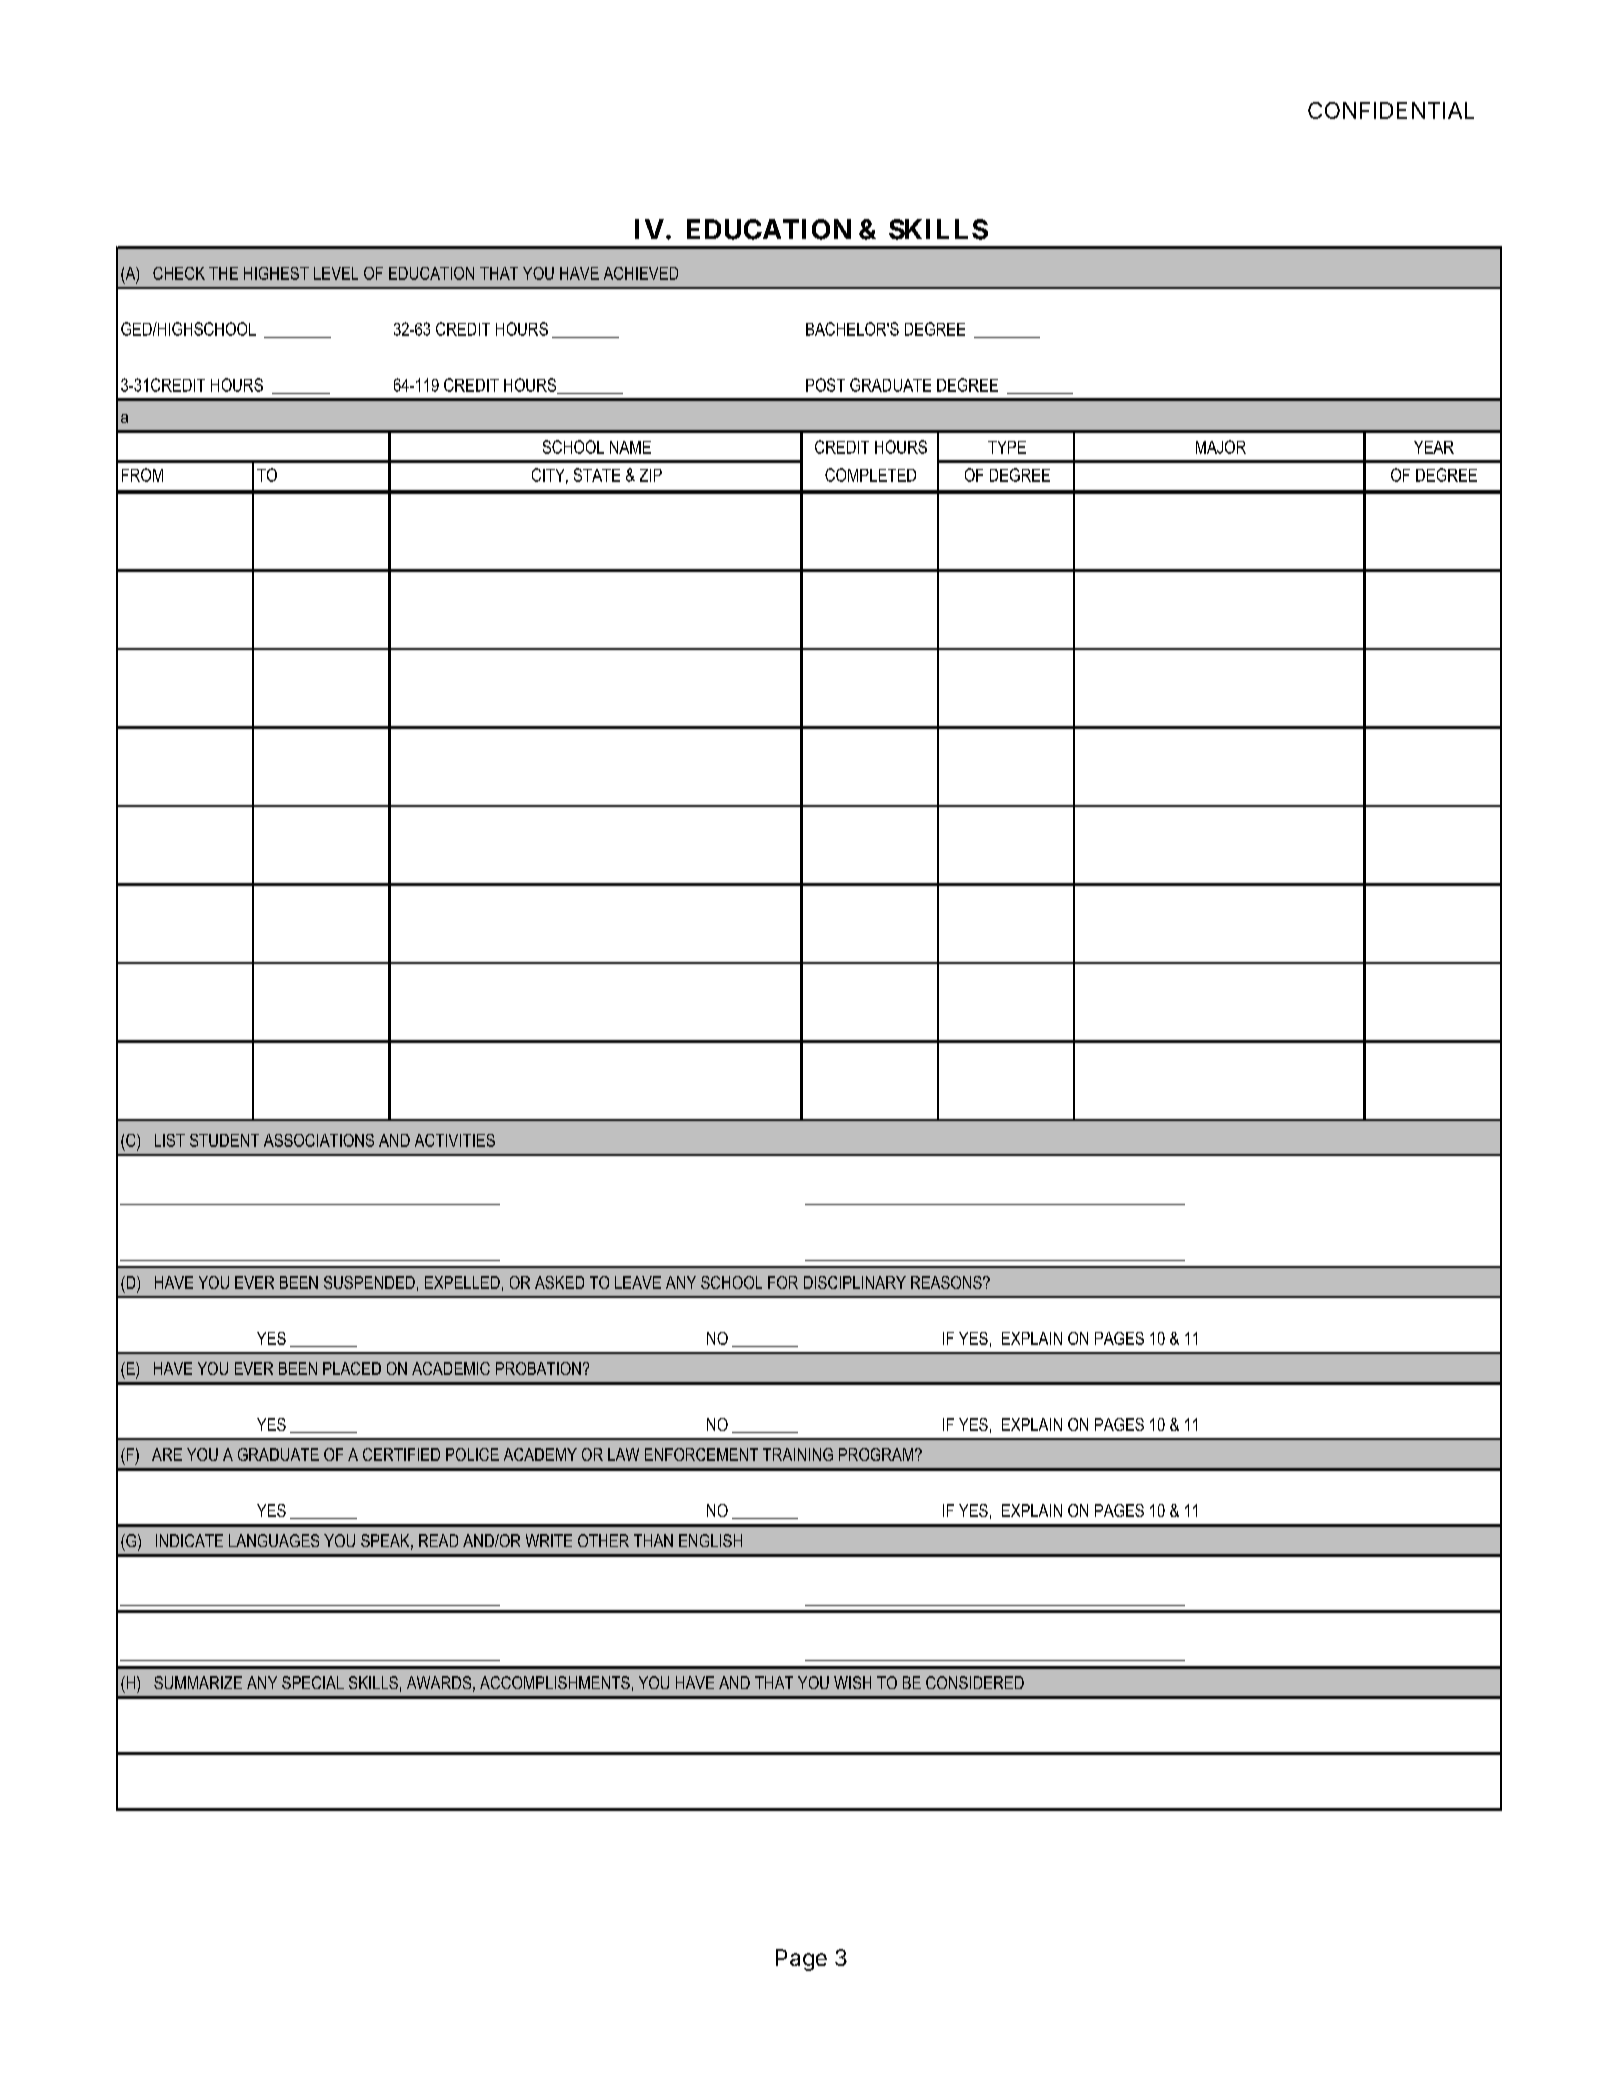 This image has width=1620, height=2097. Describe the element at coordinates (142, 475) in the image. I see `FROM` at that location.
